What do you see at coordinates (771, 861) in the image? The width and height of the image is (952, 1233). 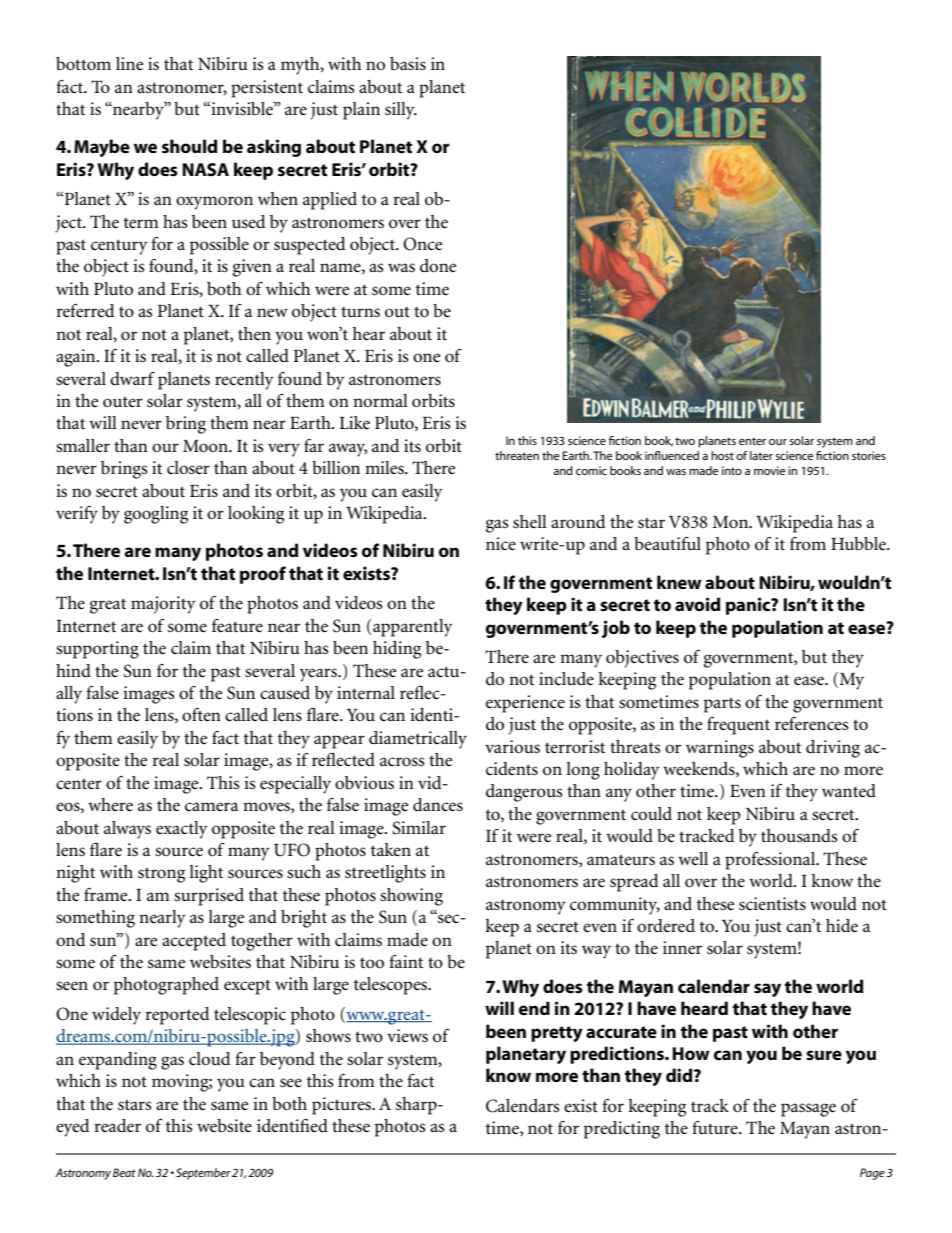 I see `professional` at bounding box center [771, 861].
